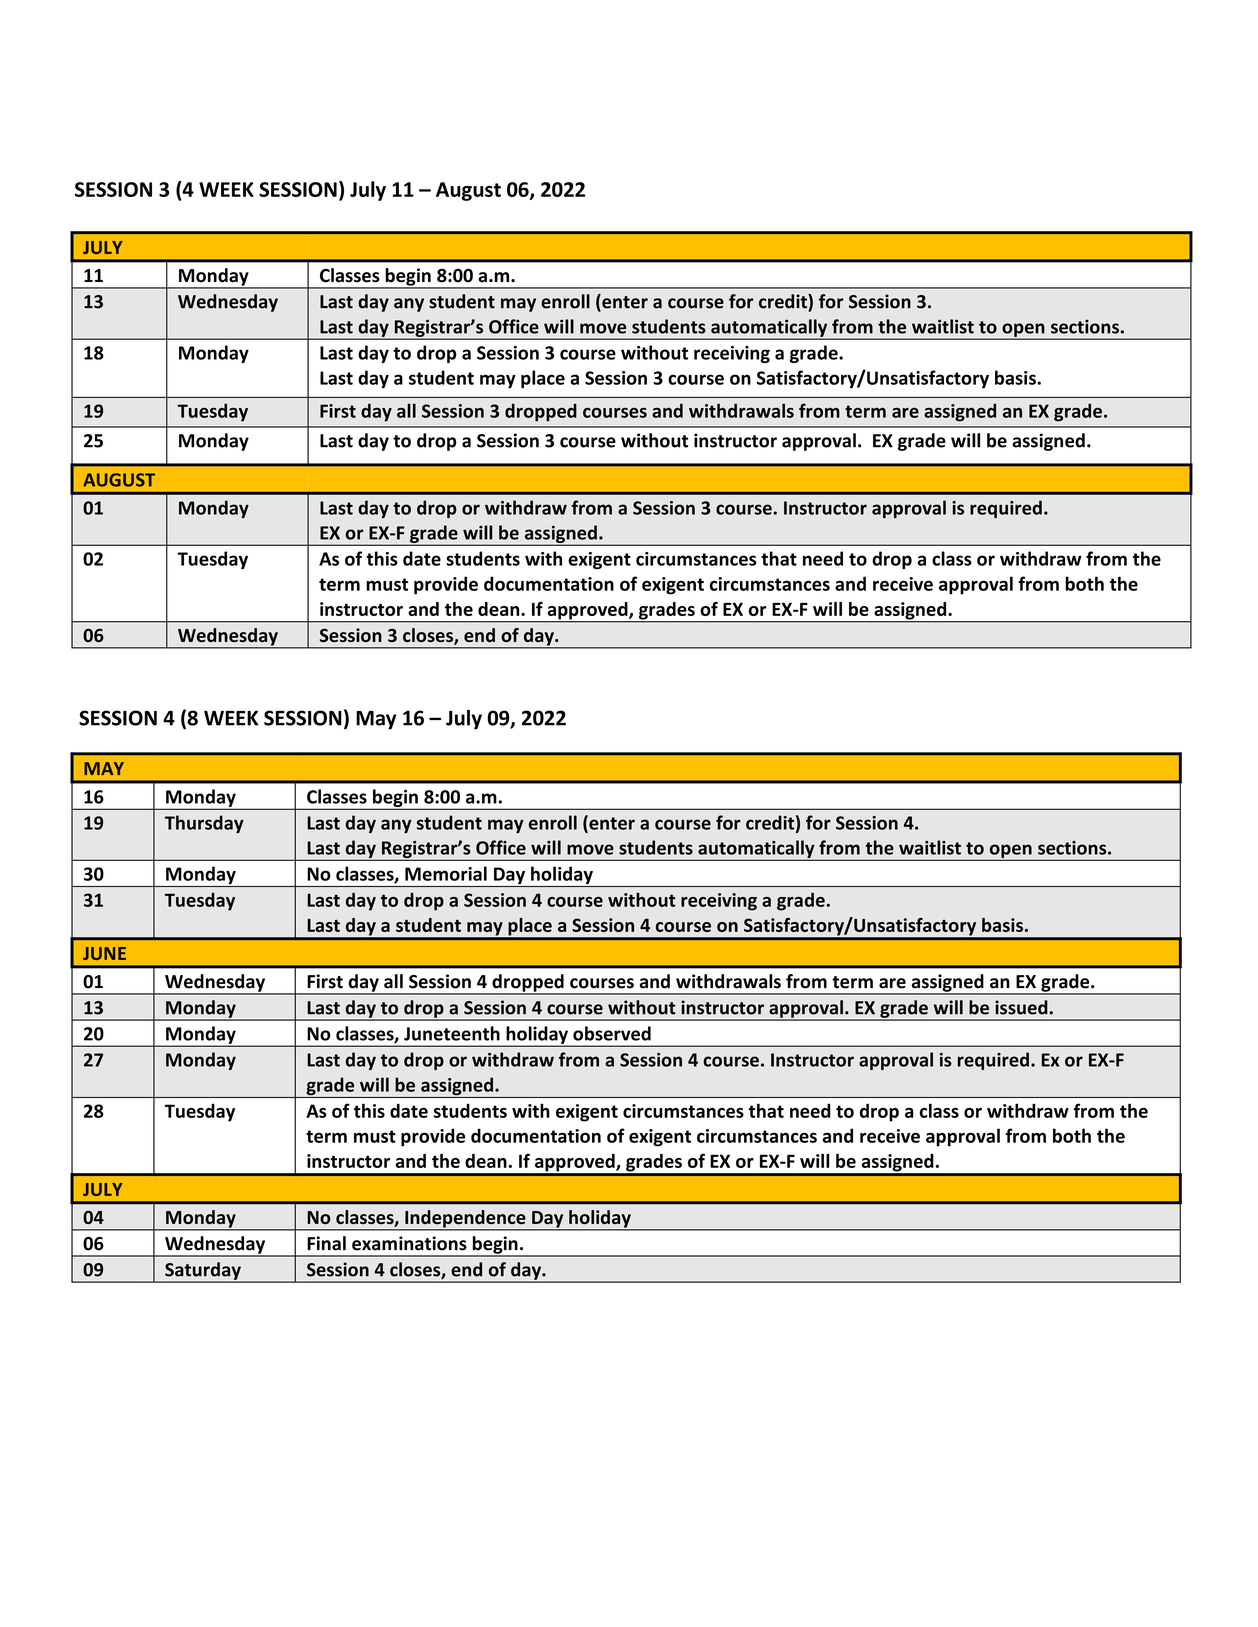 The height and width of the document is (1627, 1258). What do you see at coordinates (326, 1243) in the document?
I see `Final` at bounding box center [326, 1243].
